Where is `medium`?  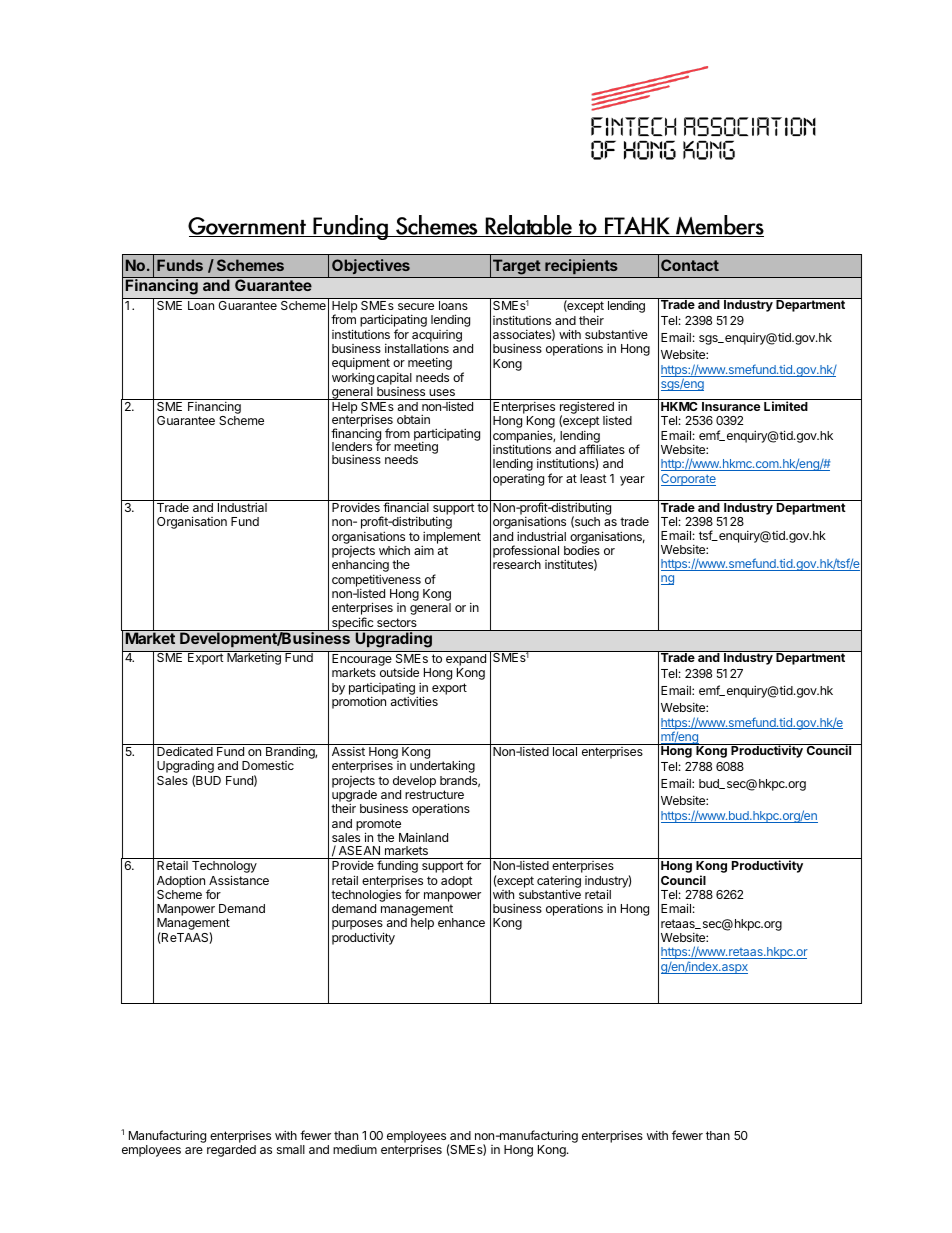
medium is located at coordinates (355, 1149).
